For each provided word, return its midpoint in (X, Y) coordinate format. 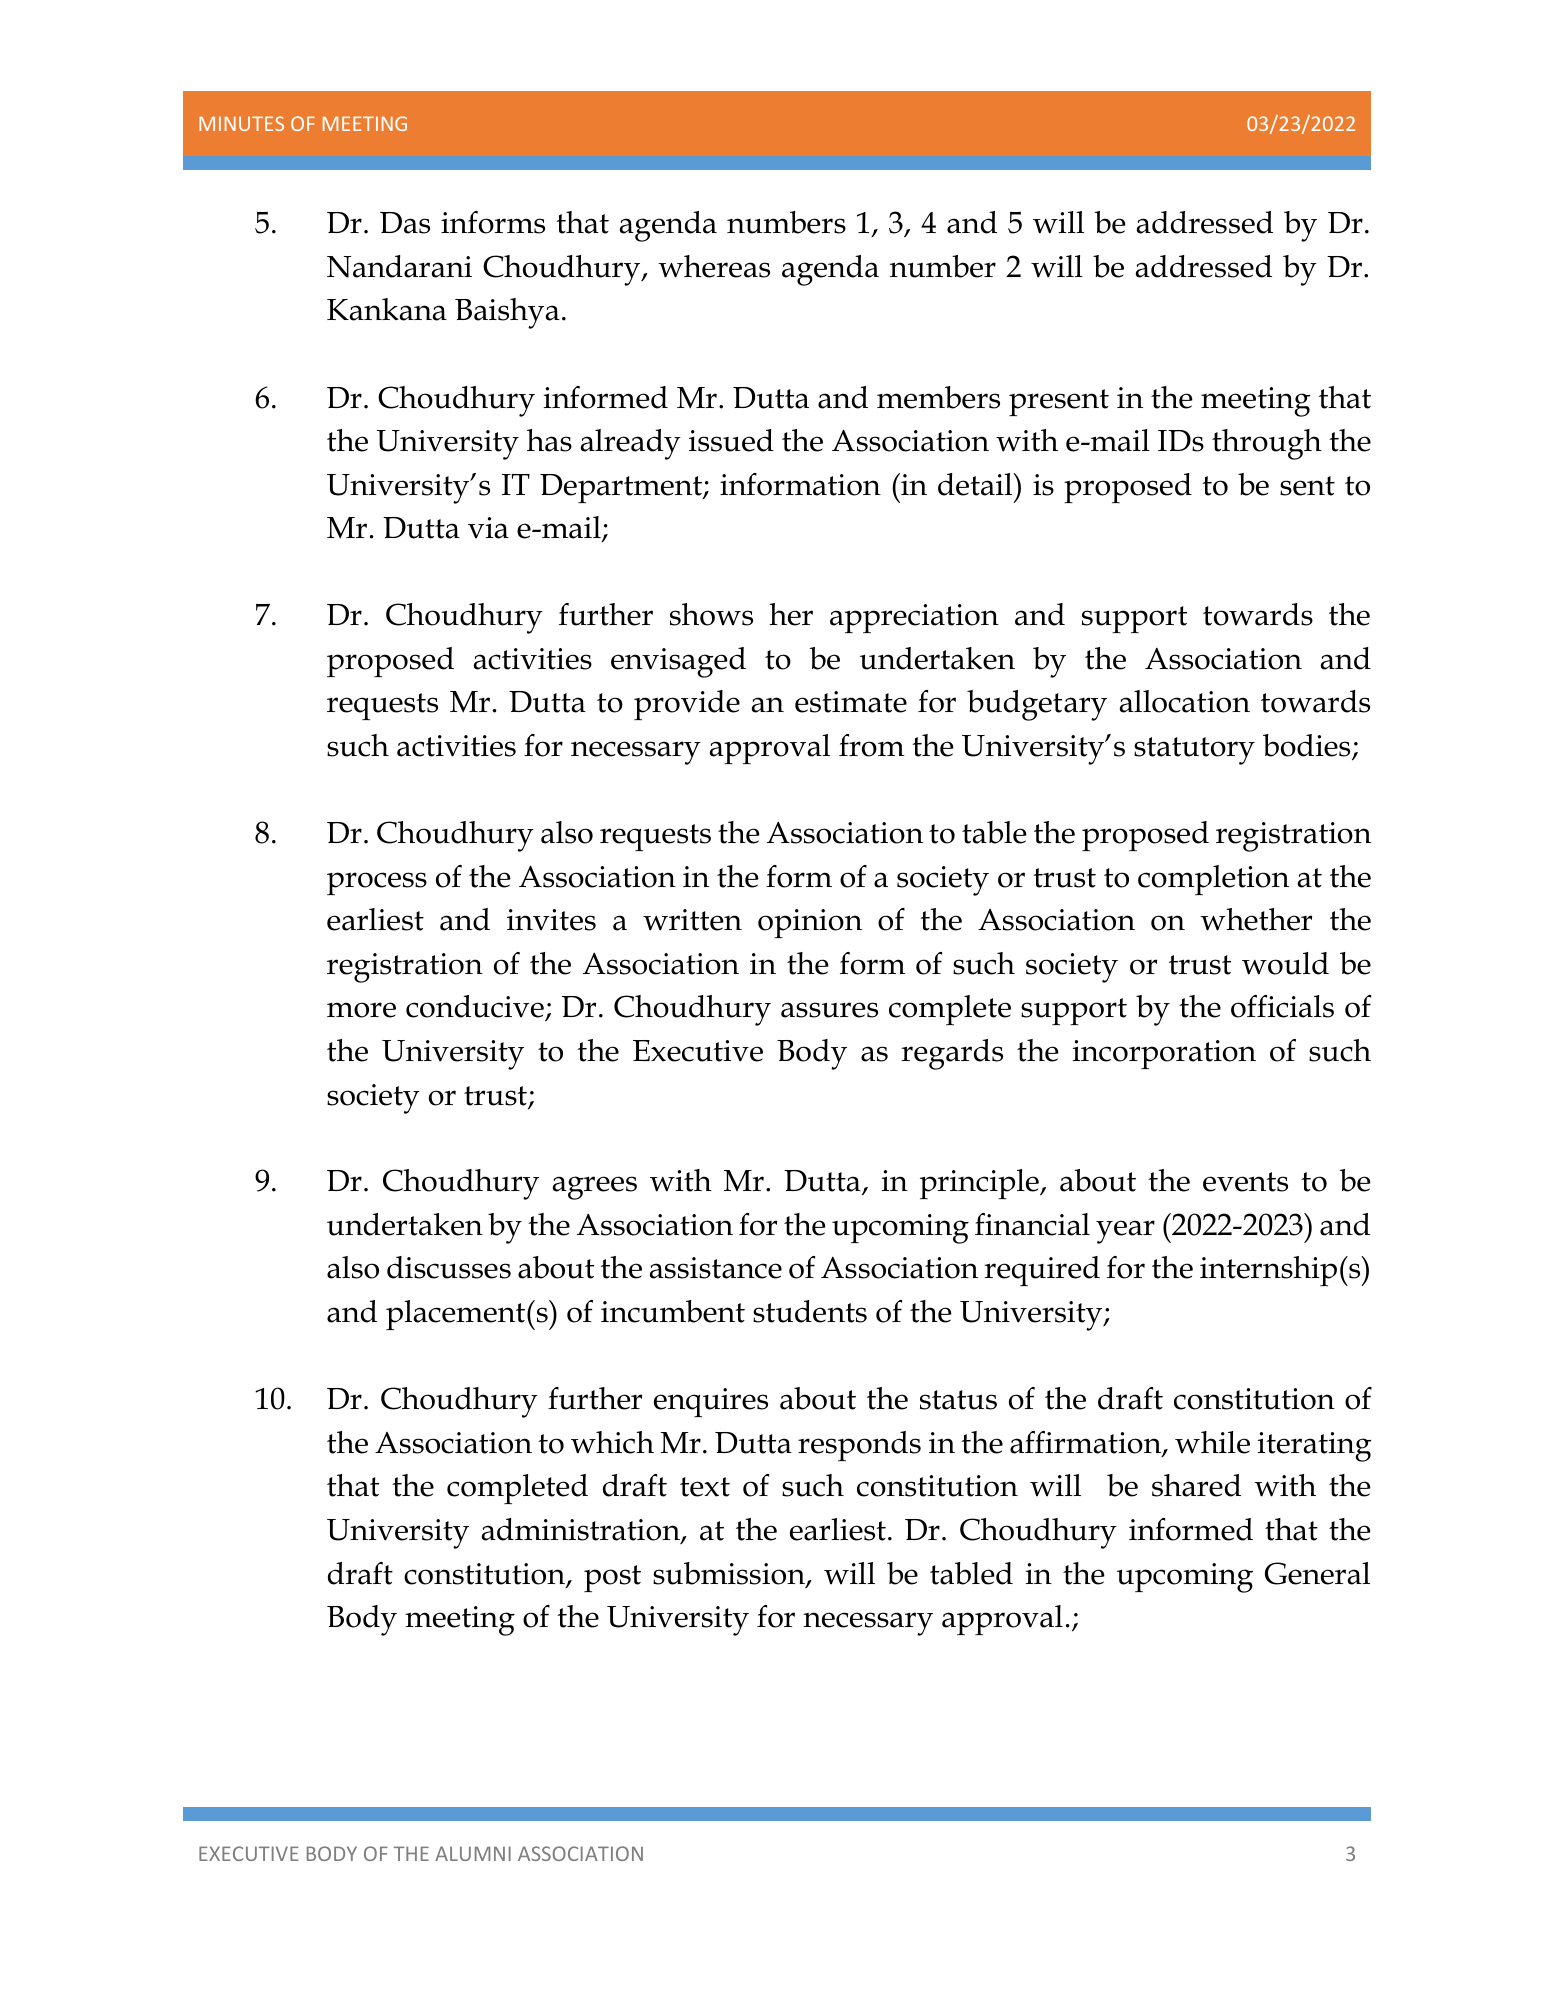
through (1267, 444)
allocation (1185, 701)
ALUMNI (473, 1853)
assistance (716, 1268)
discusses (449, 1267)
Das (405, 223)
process (377, 883)
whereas (714, 266)
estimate (851, 702)
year (1125, 1232)
